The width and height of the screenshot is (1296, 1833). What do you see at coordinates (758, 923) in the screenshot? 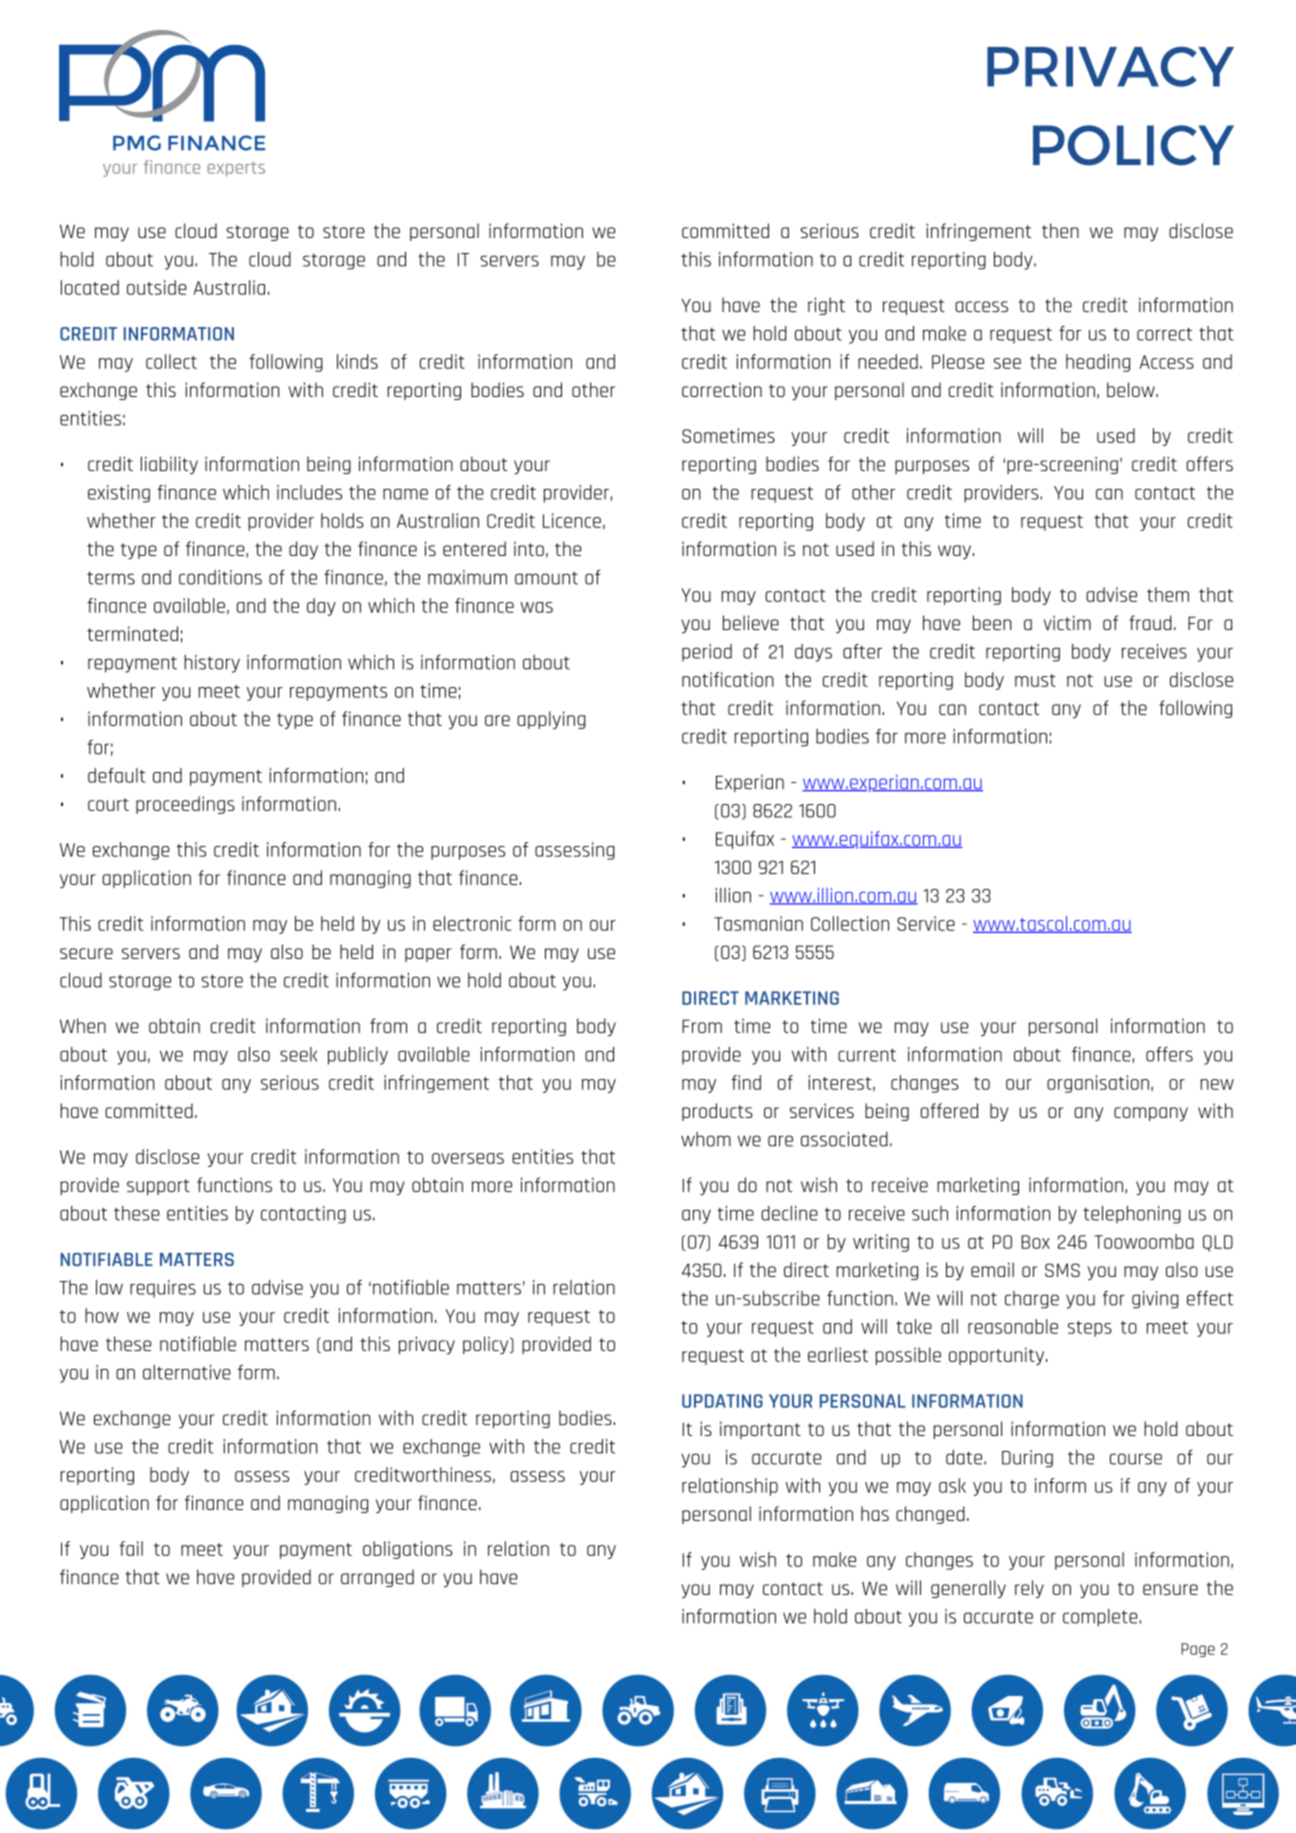
I see `Tasmanian` at bounding box center [758, 923].
